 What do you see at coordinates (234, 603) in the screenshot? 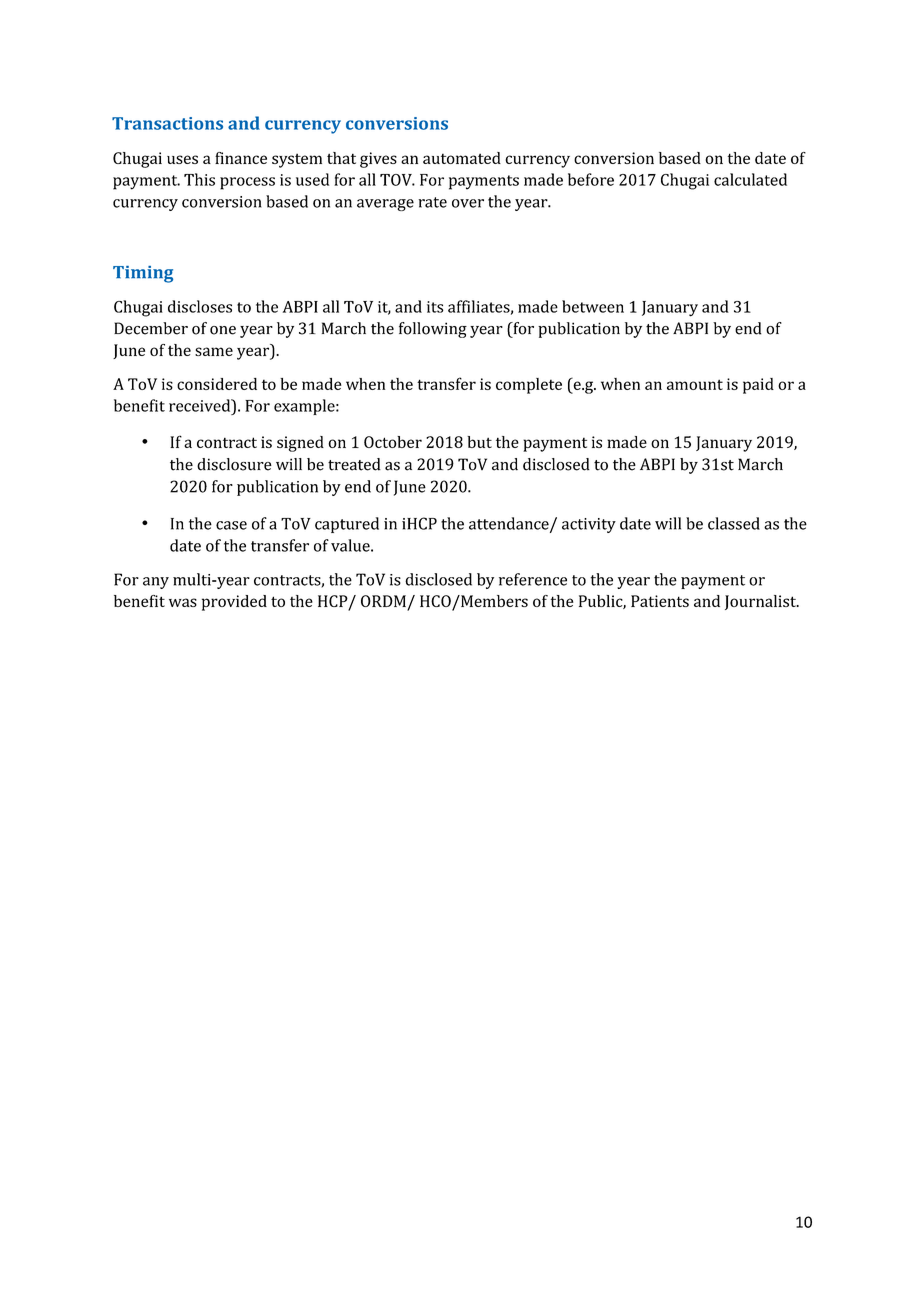
I see `provided` at bounding box center [234, 603].
